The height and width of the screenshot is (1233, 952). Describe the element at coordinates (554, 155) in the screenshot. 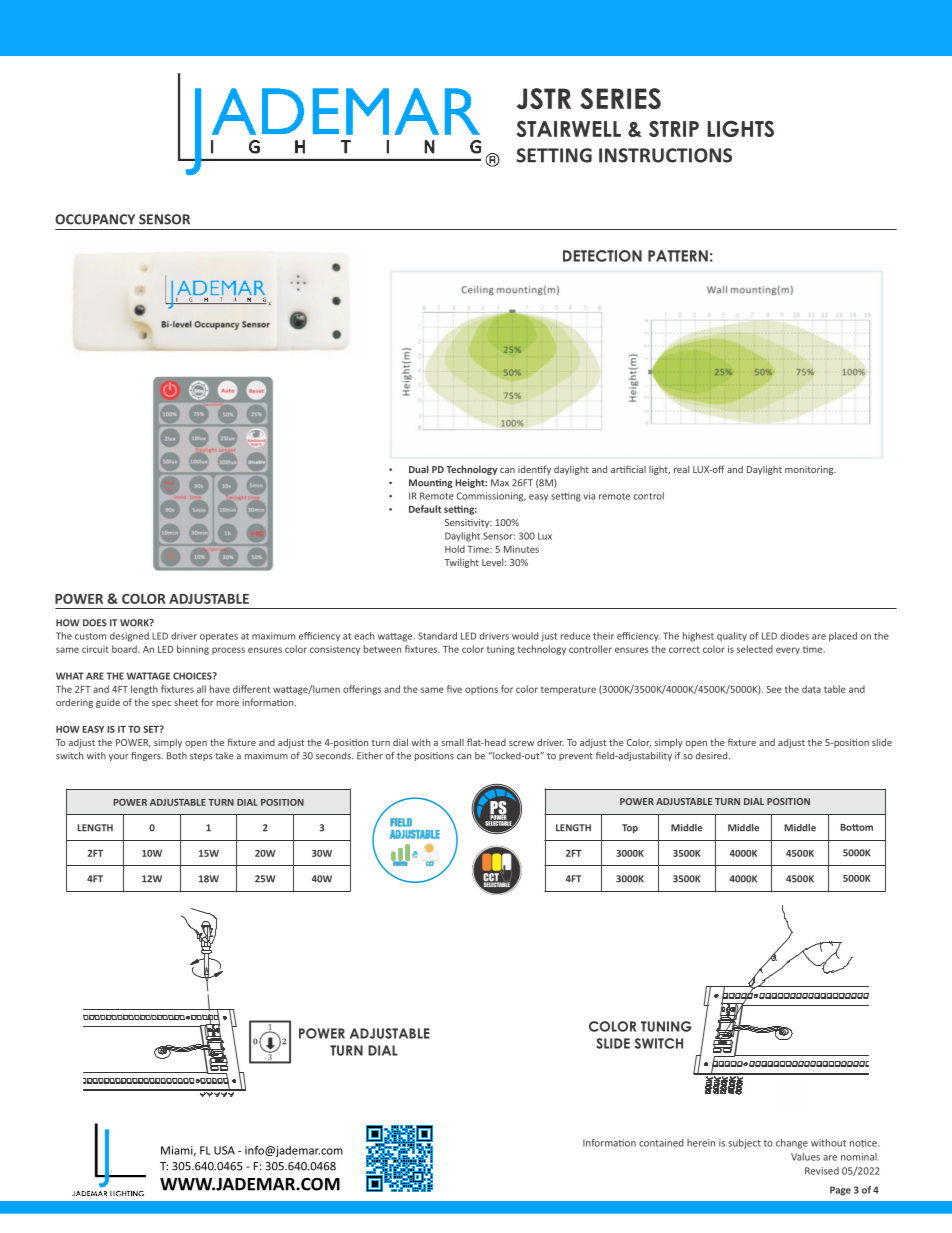

I see `SETTING` at that location.
